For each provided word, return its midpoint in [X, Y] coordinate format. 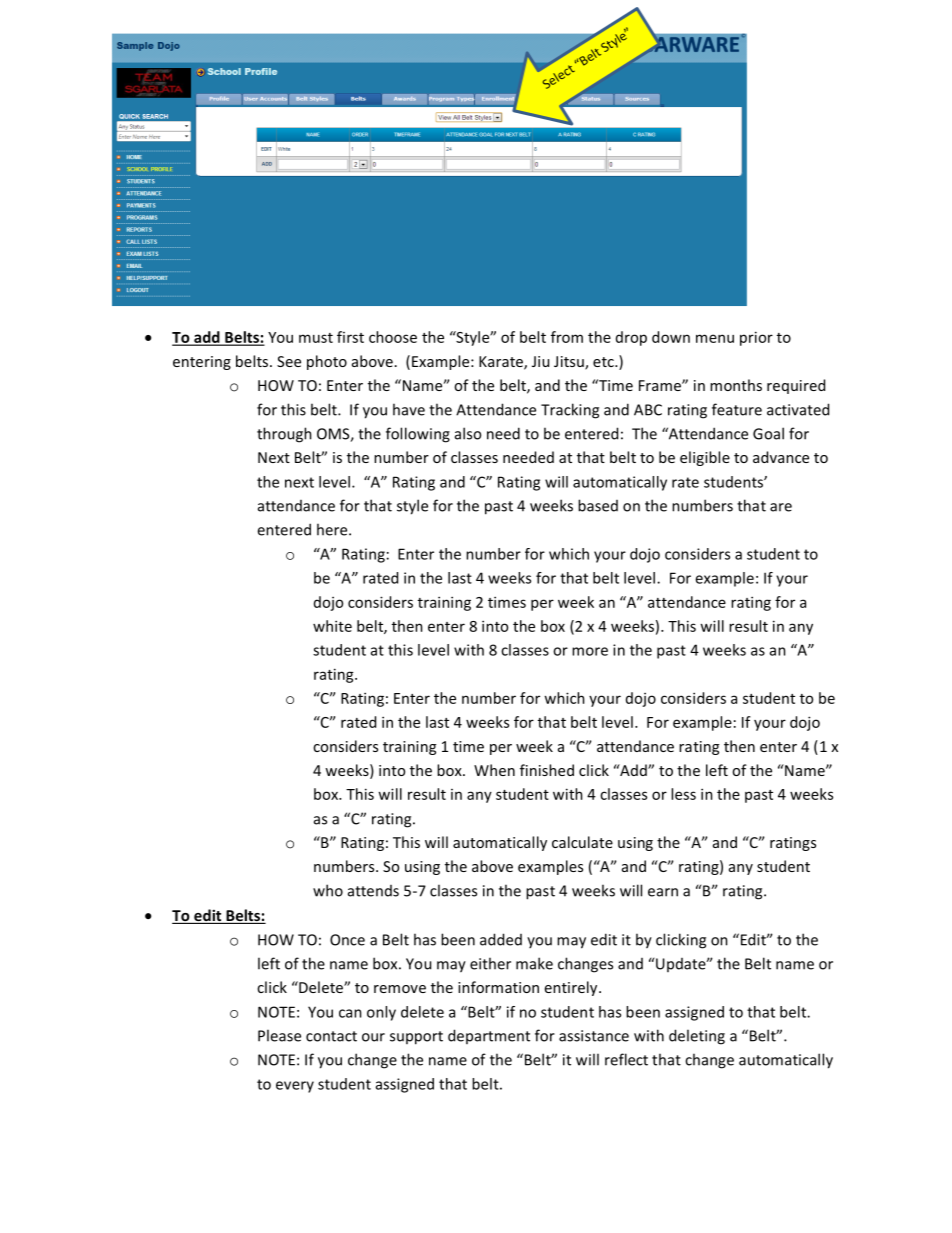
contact [331, 1036]
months [736, 385]
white [332, 626]
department [489, 1036]
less [683, 794]
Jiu [540, 361]
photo [327, 362]
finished [547, 770]
